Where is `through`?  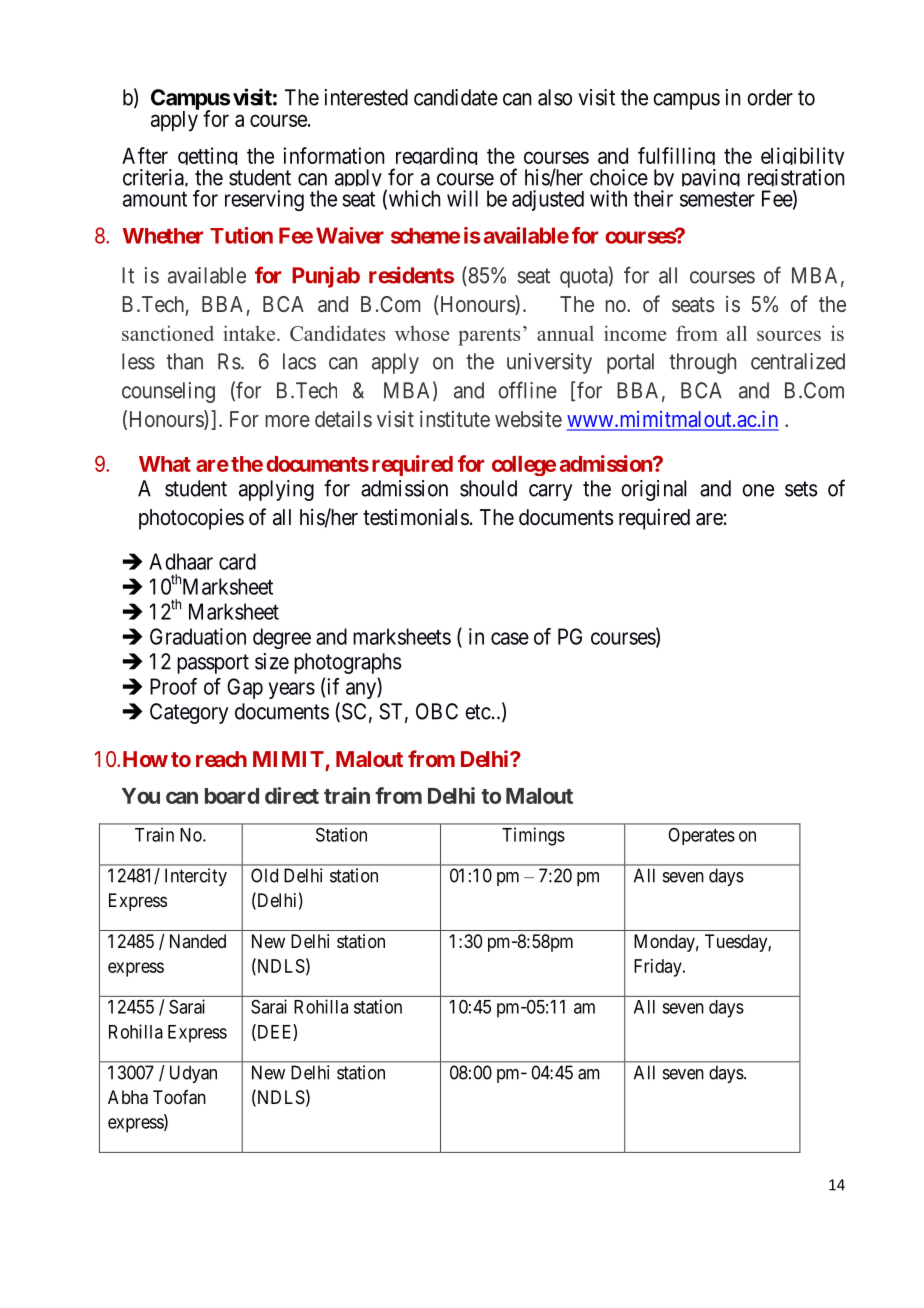 through is located at coordinates (702, 363).
